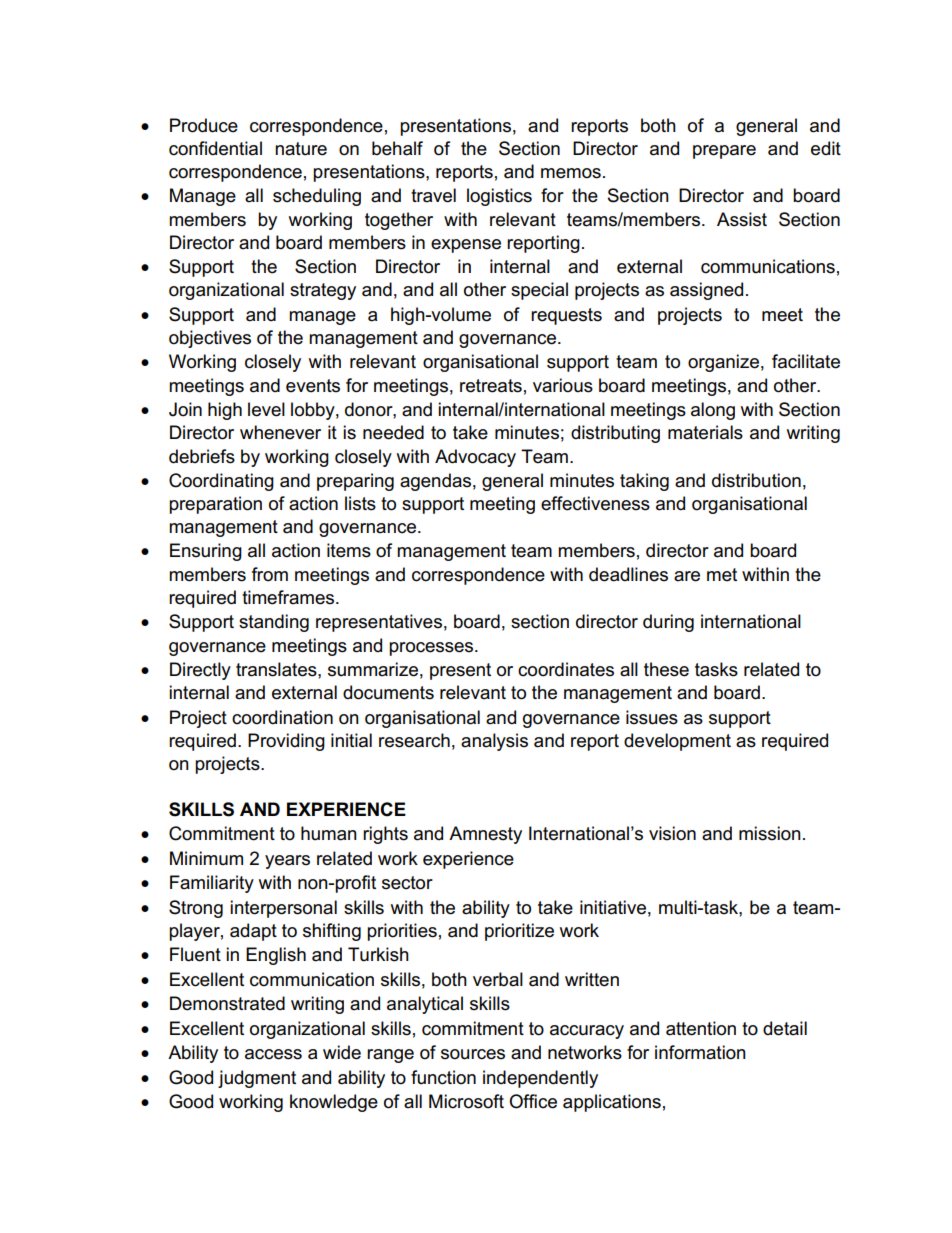  I want to click on logistics, so click(499, 197).
